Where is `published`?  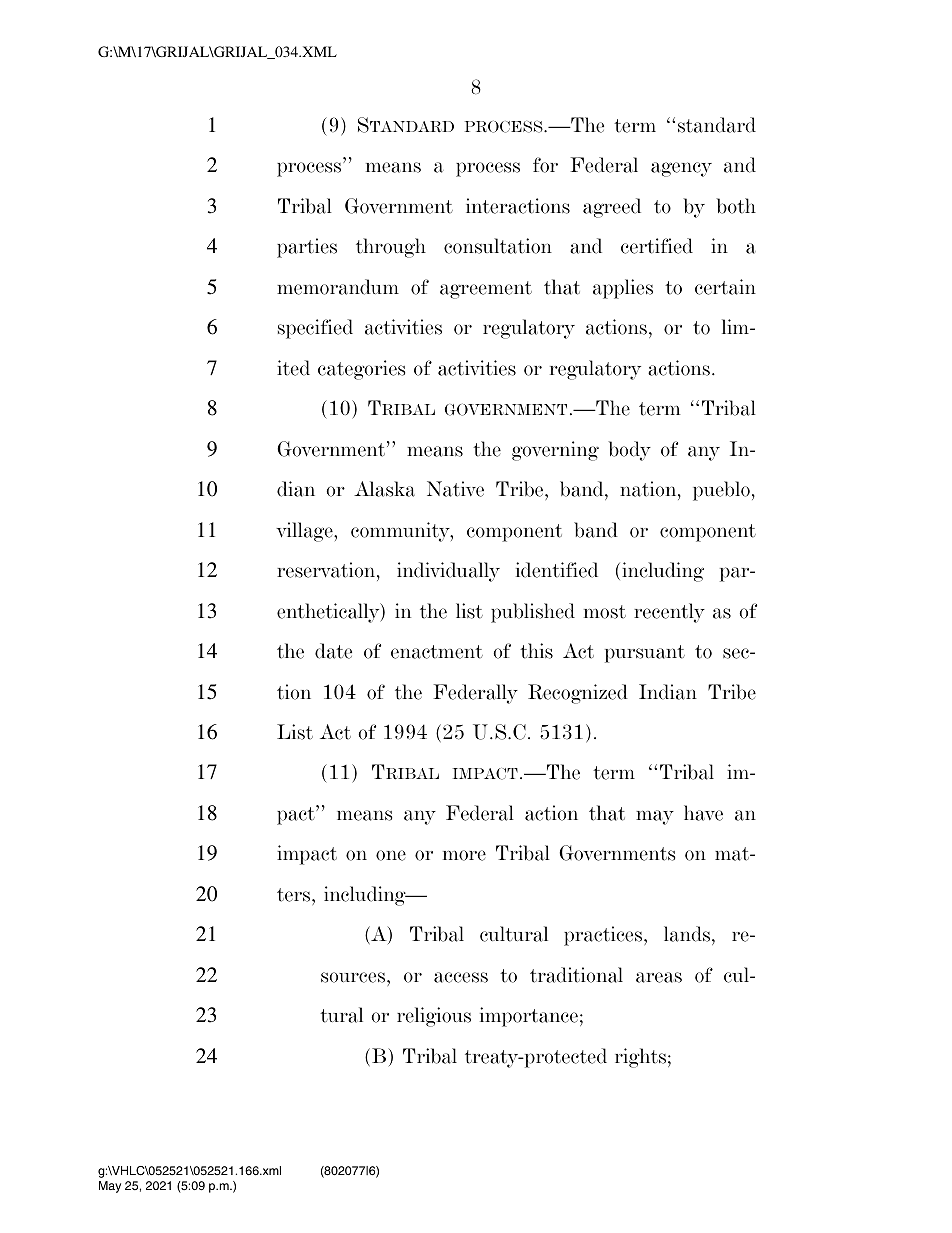
published is located at coordinates (533, 613).
